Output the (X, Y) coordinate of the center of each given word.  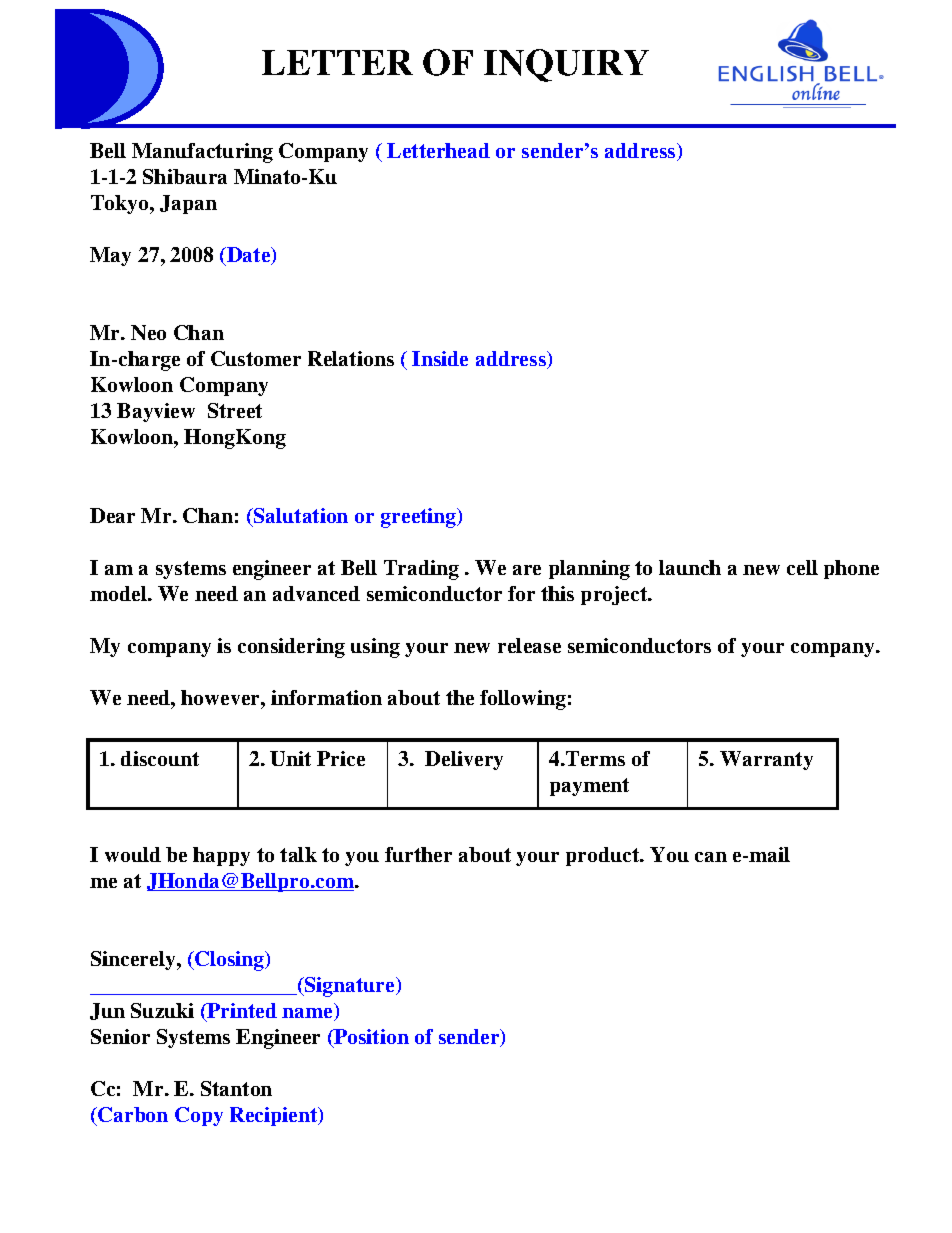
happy (221, 856)
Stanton (236, 1088)
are (527, 570)
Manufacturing (202, 153)
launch (690, 567)
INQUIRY (566, 65)
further (418, 854)
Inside (440, 358)
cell (802, 567)
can (711, 857)
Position (370, 1038)
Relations (351, 358)
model (119, 593)
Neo (148, 332)
